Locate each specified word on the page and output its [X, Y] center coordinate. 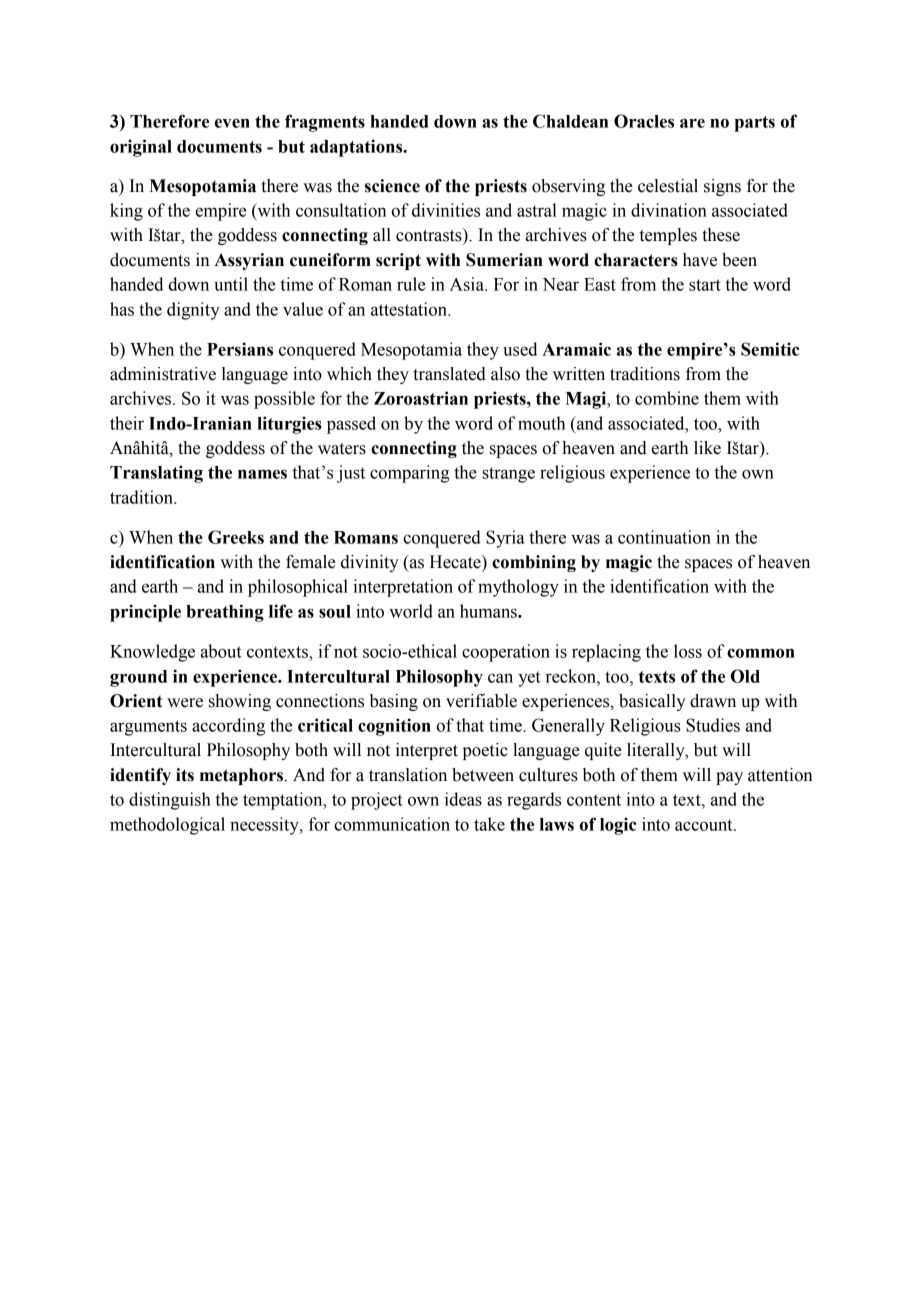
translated [449, 374]
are [692, 123]
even [232, 123]
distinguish [170, 801]
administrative [163, 374]
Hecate [456, 562]
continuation [664, 537]
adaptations [357, 148]
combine [667, 398]
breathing [225, 613]
